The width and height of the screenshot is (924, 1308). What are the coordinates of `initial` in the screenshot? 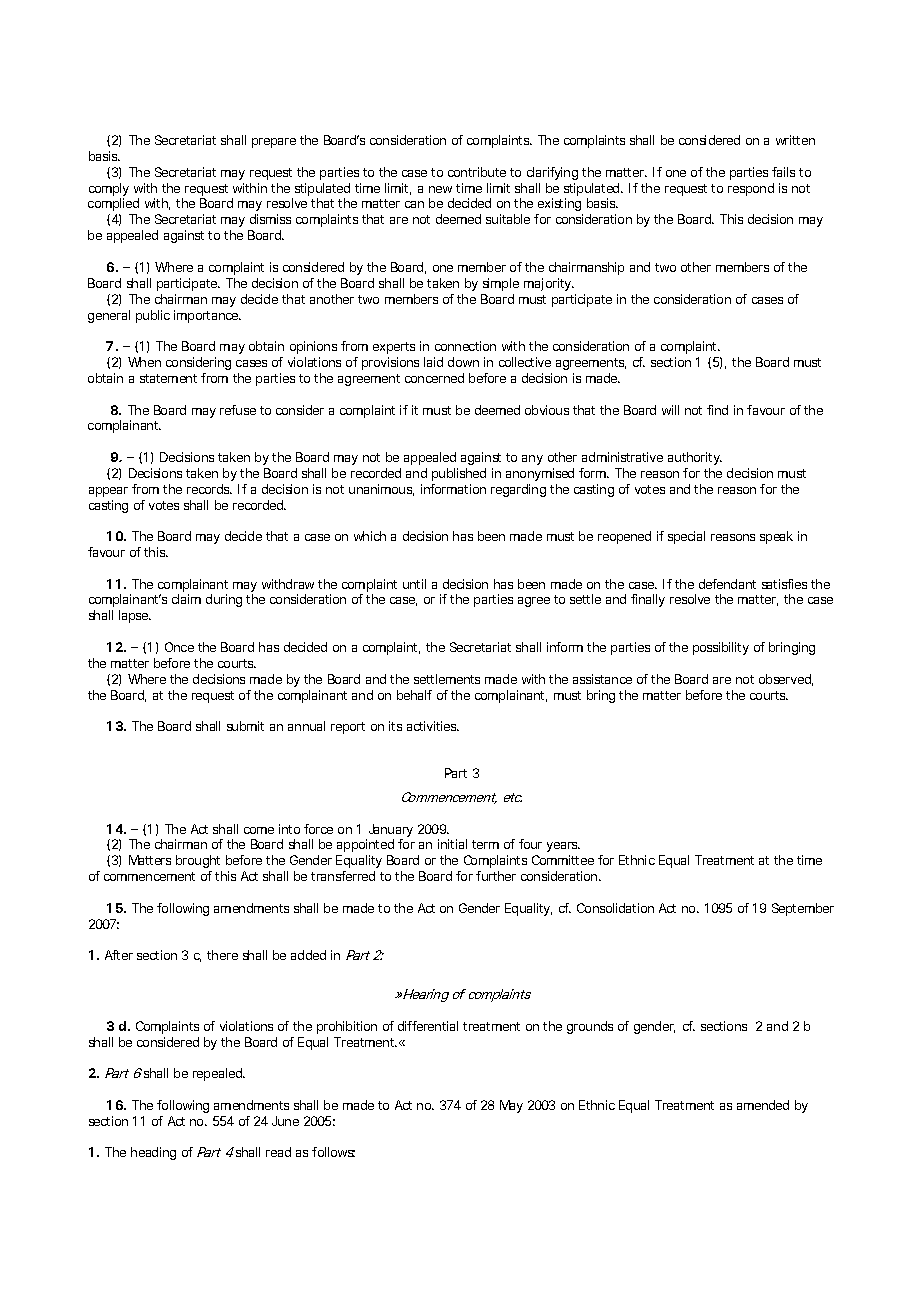 It's located at (452, 844).
